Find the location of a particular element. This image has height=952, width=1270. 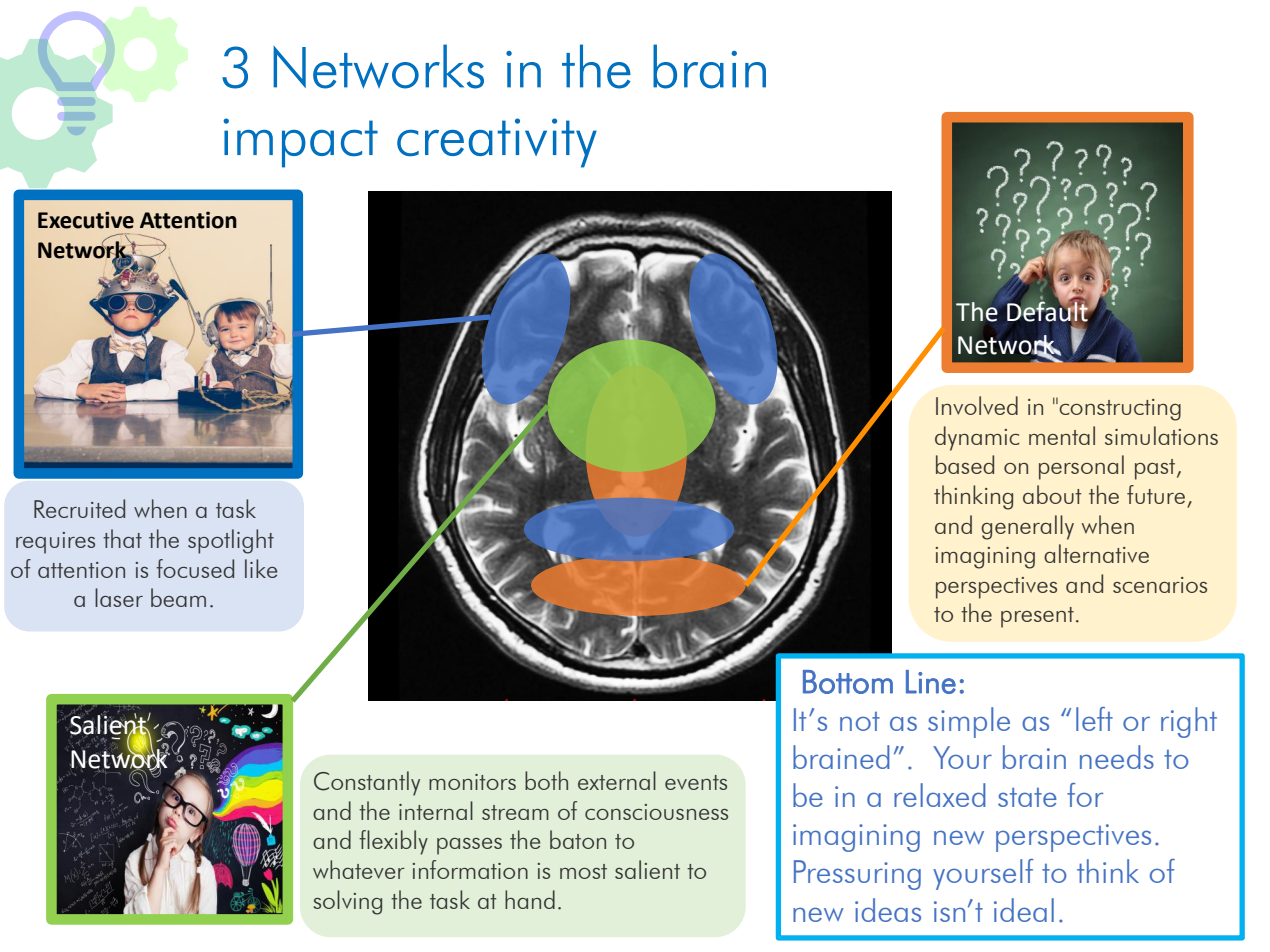

Involved is located at coordinates (977, 405).
